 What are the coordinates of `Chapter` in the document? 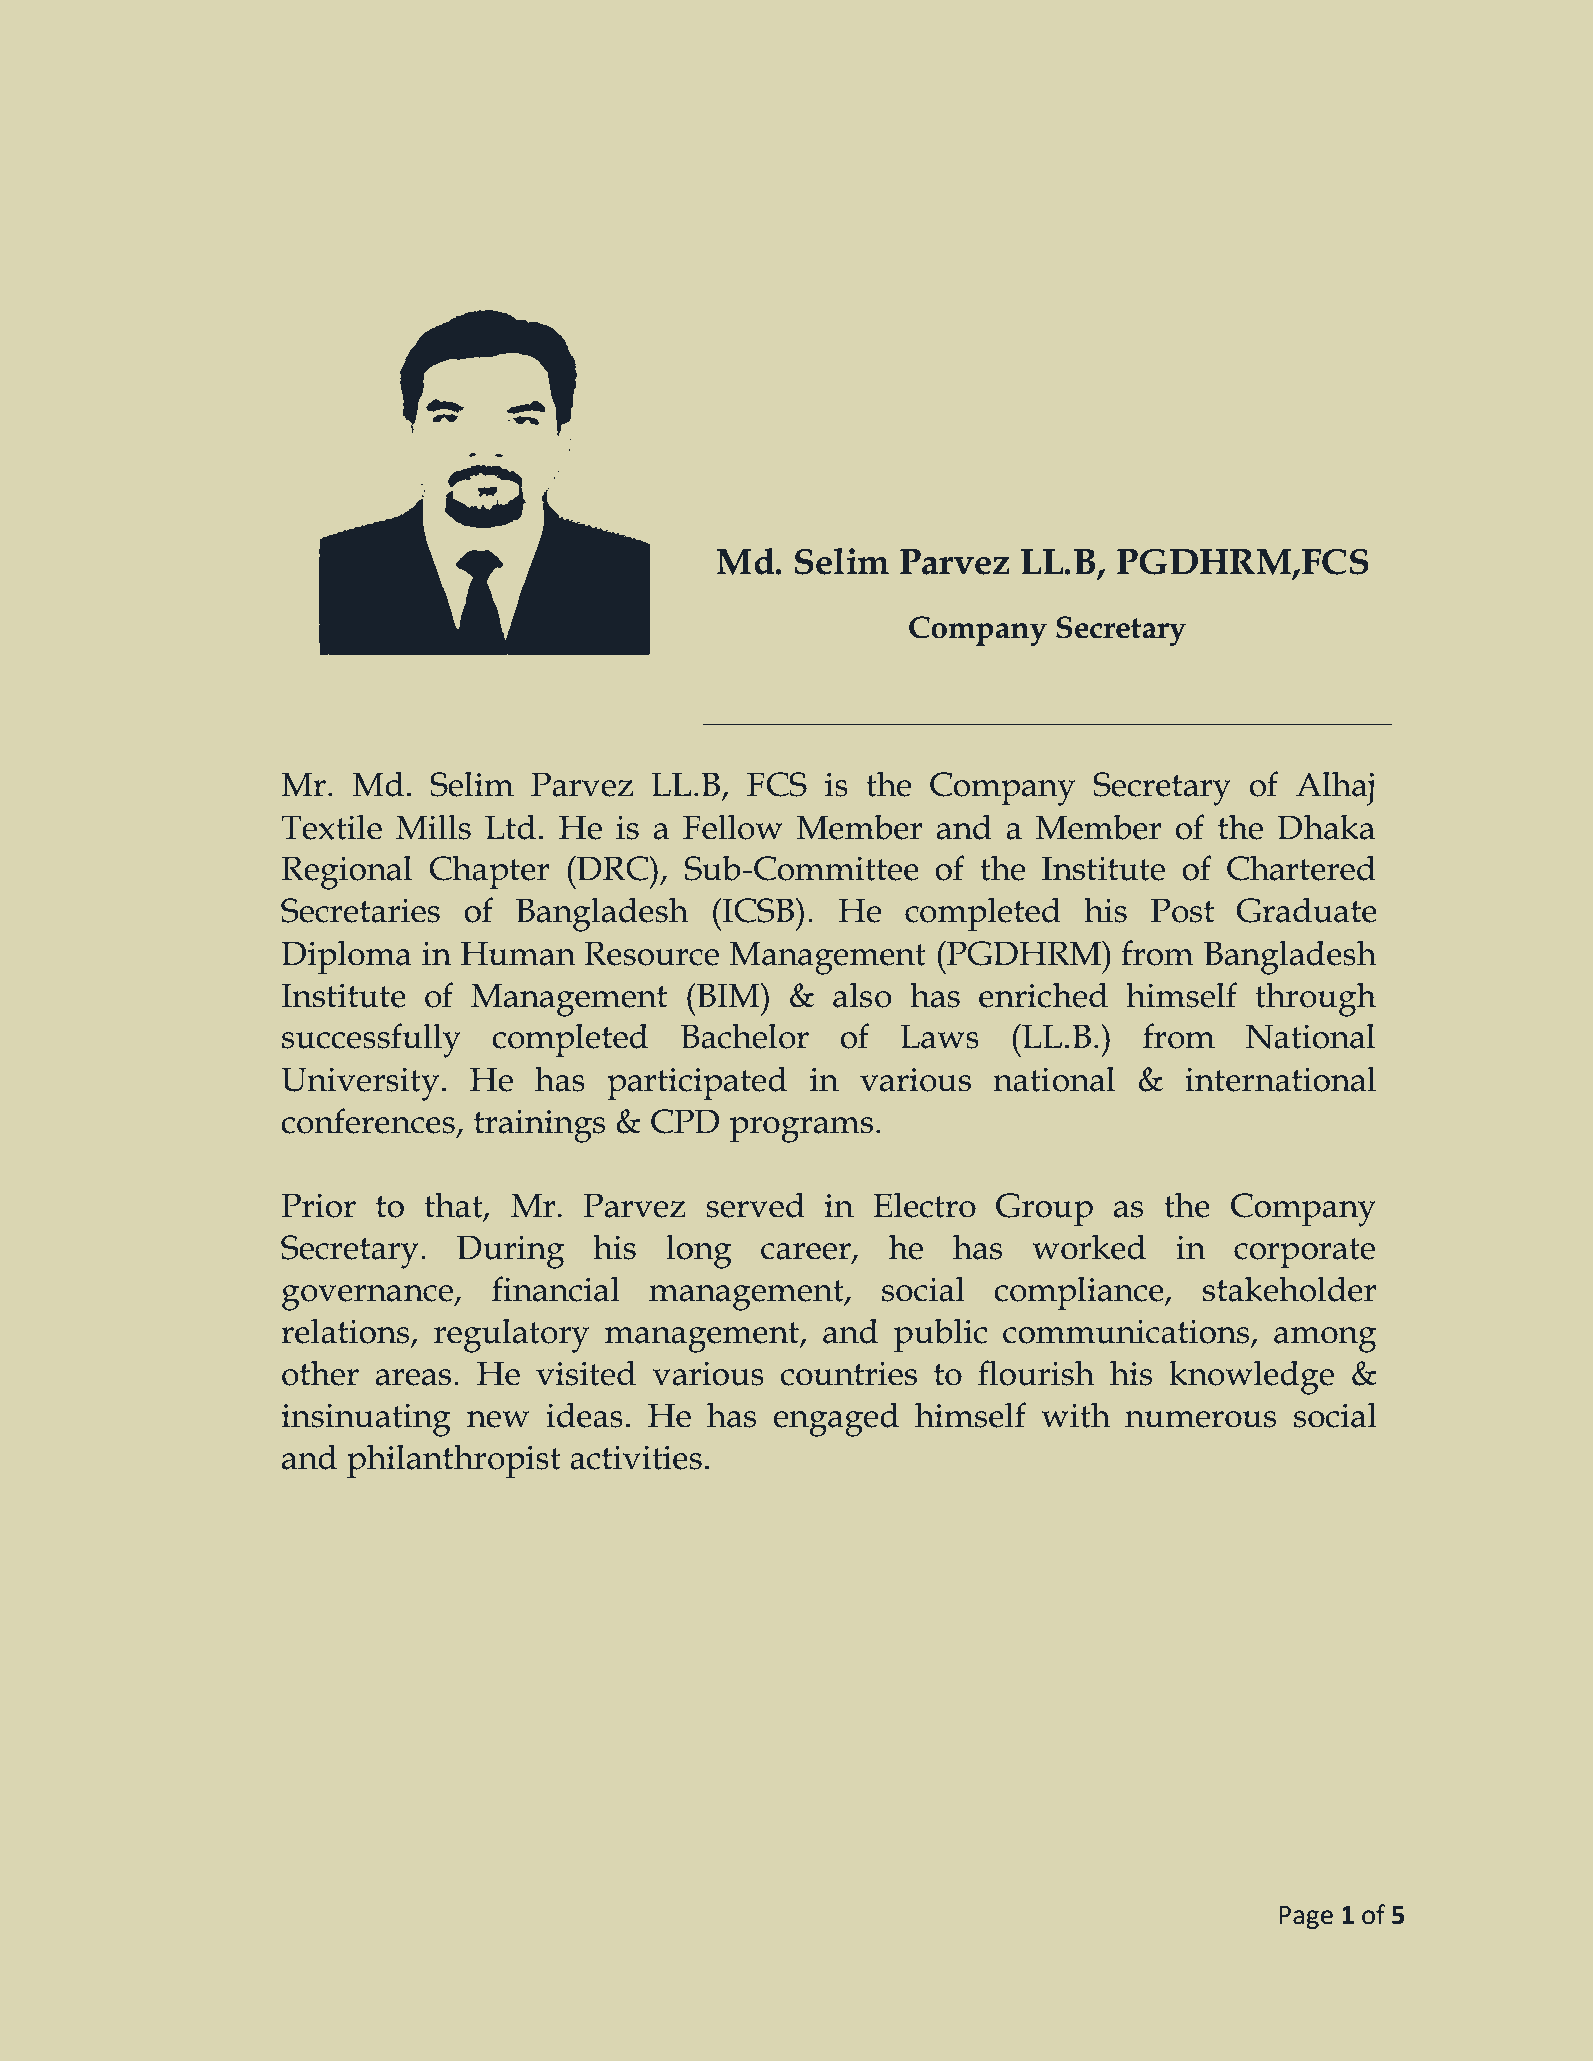 It's located at (489, 872).
